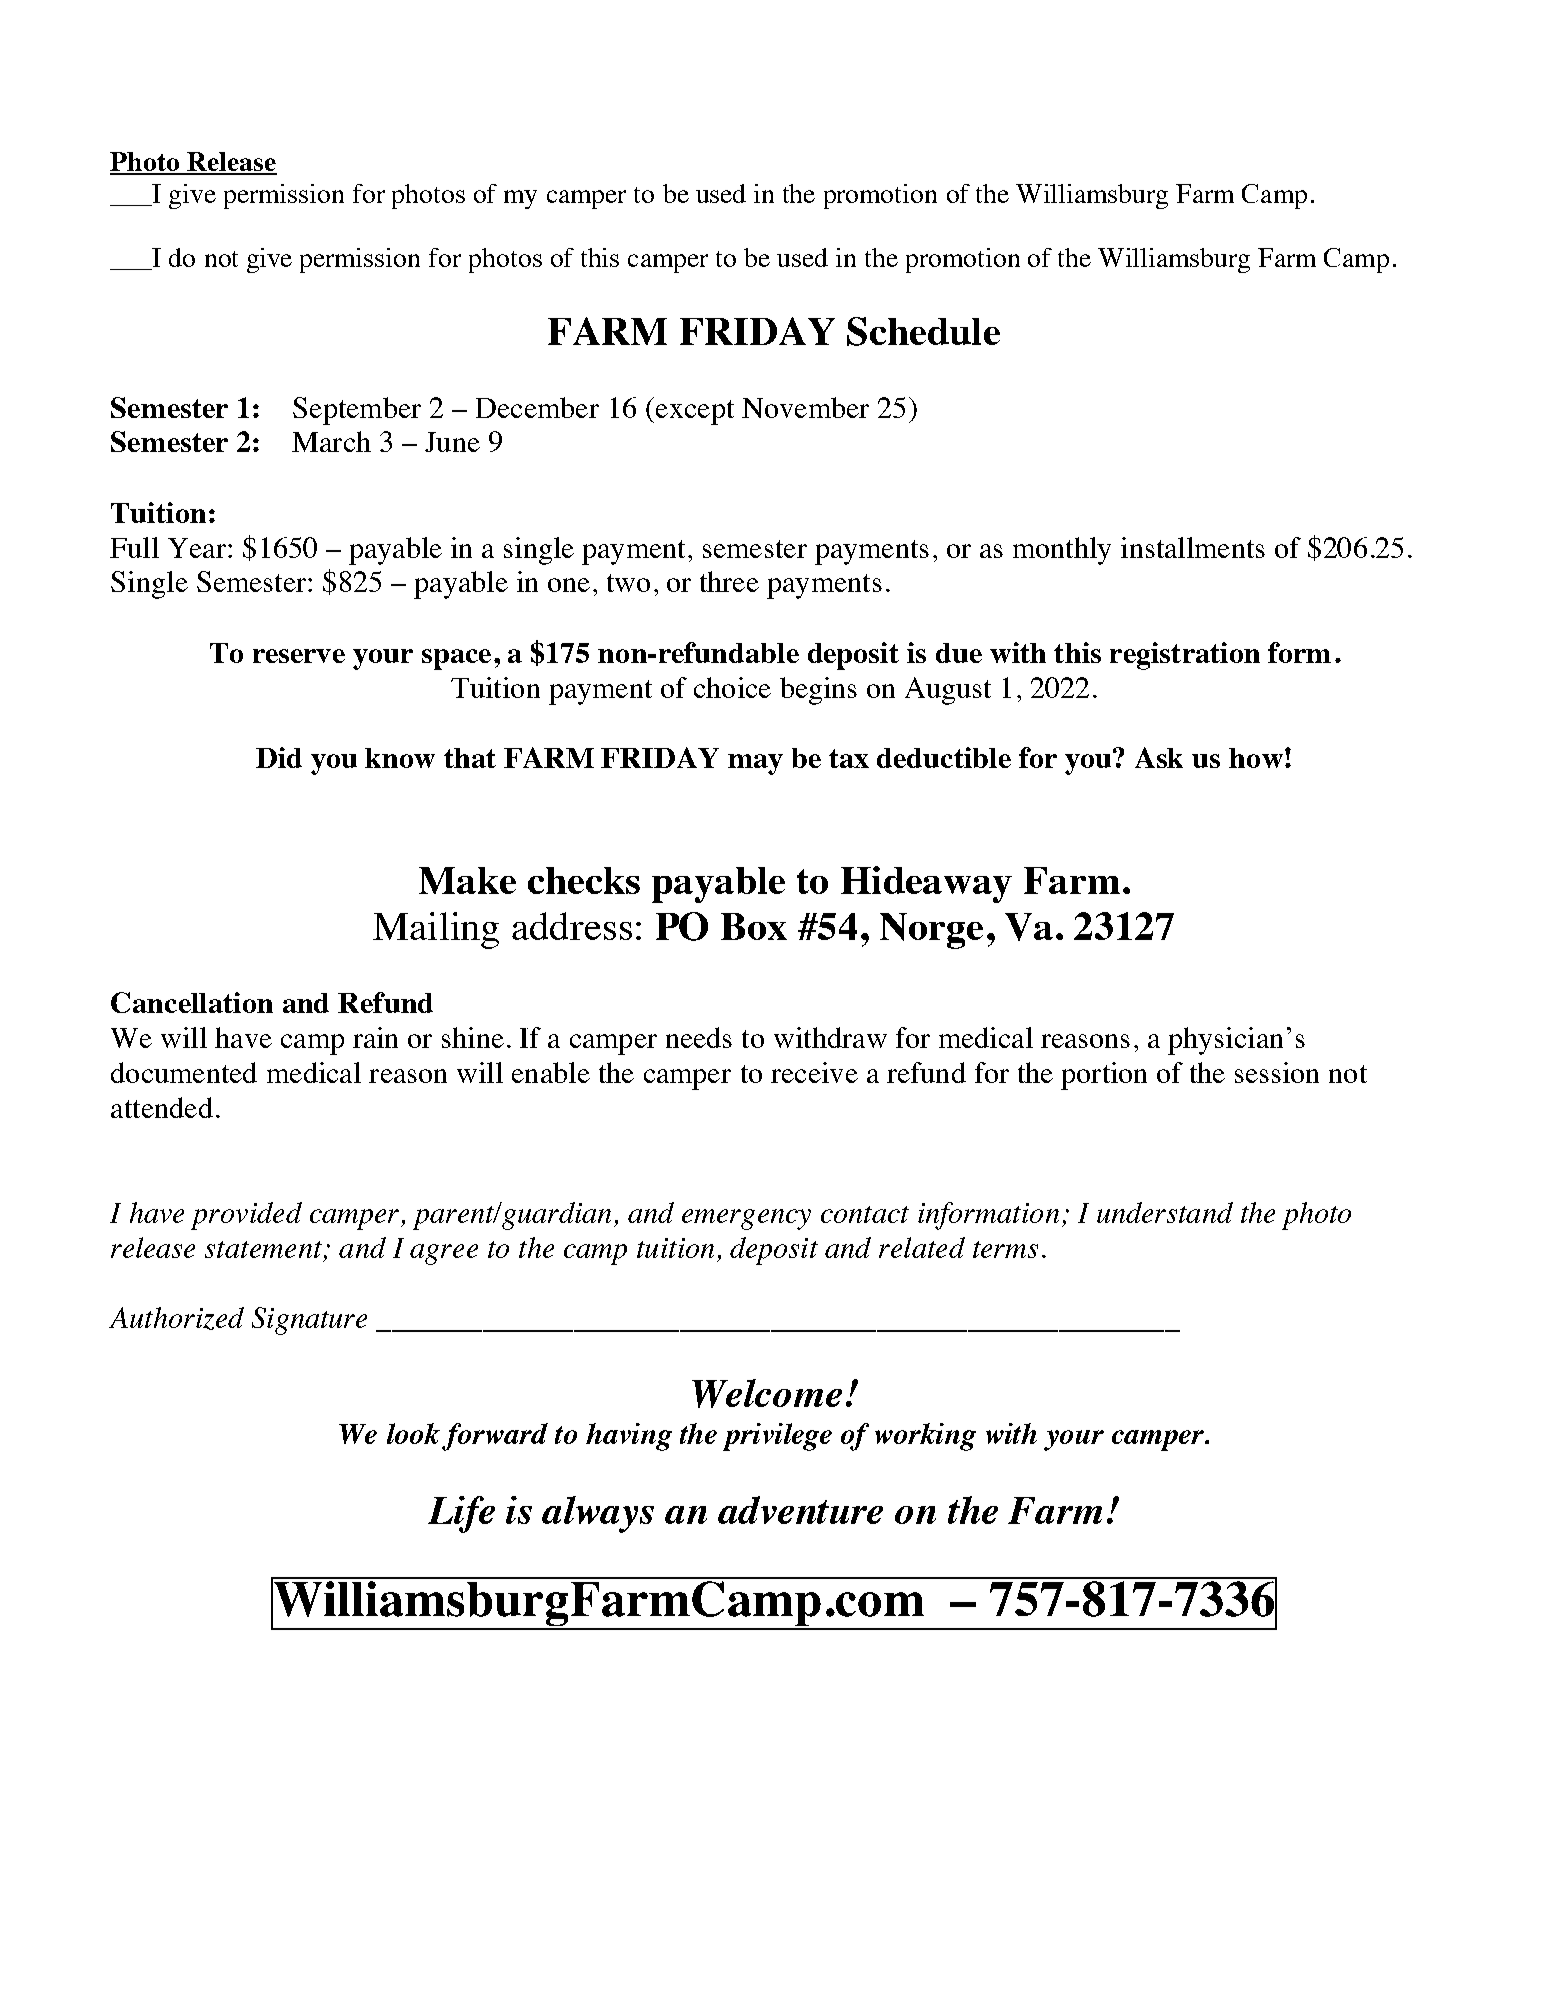 This screenshot has height=2001, width=1546. Describe the element at coordinates (263, 1249) in the screenshot. I see `statement` at that location.
